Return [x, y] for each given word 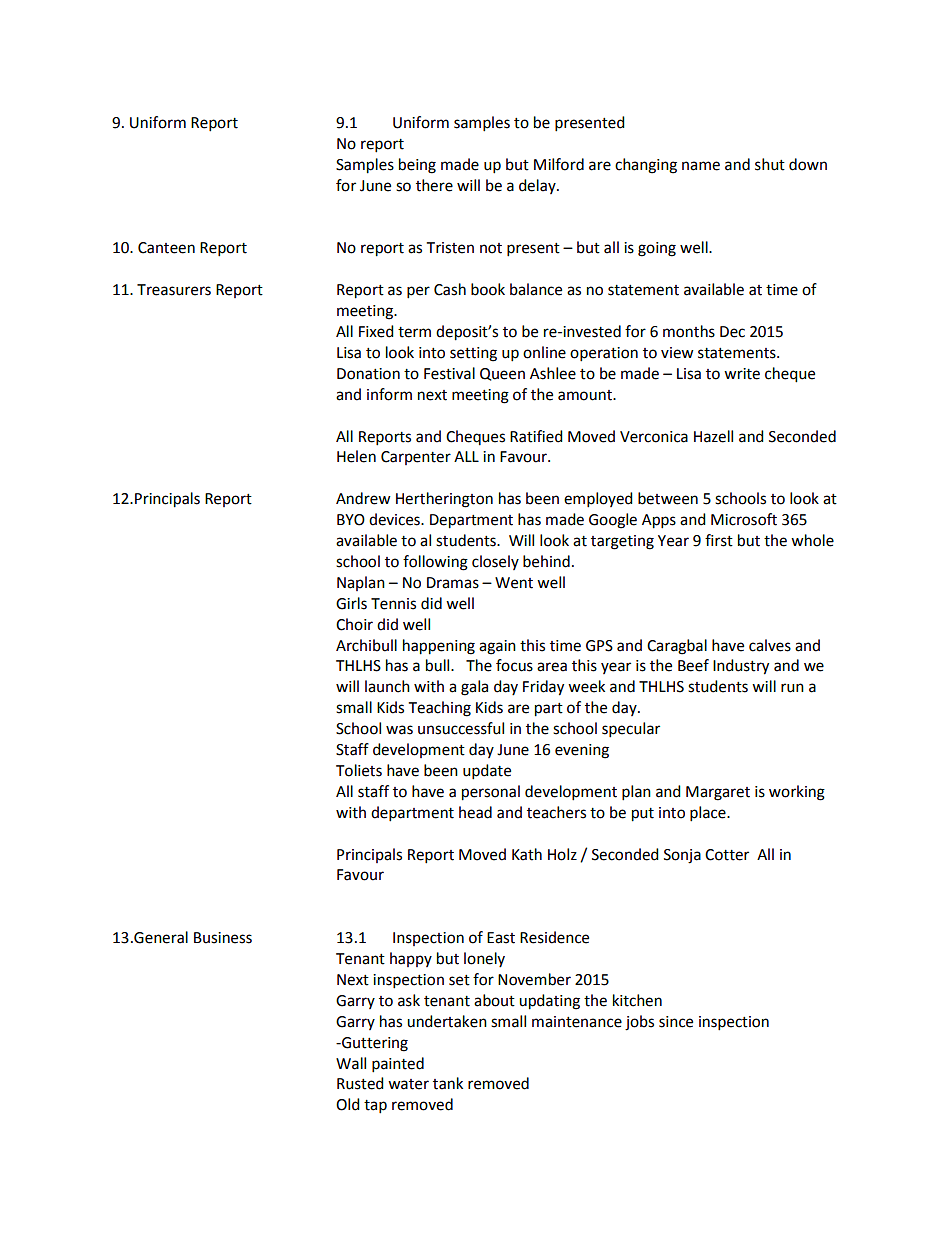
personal [491, 793]
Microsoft [744, 519]
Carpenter [416, 458]
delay [538, 186]
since [676, 1022]
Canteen [166, 248]
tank [448, 1083]
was [399, 730]
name [701, 166]
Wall [351, 1063]
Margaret [718, 793]
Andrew [363, 498]
